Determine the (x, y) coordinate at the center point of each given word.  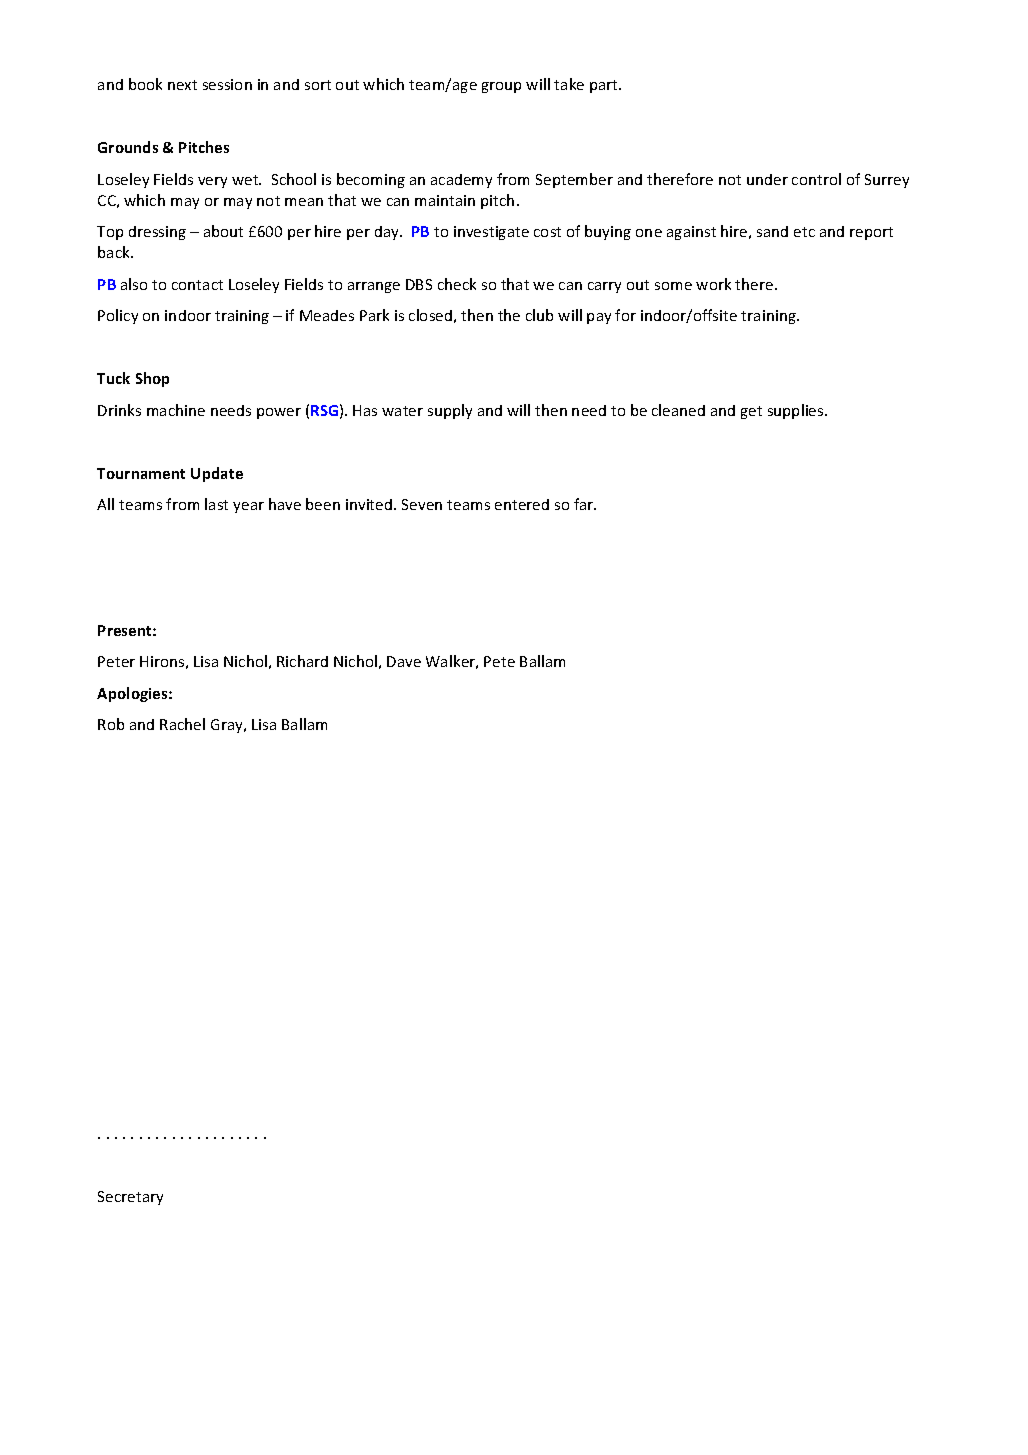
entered (522, 504)
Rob (111, 724)
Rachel (182, 724)
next (182, 85)
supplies (797, 411)
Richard (302, 661)
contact (197, 285)
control (816, 179)
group (501, 87)
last (216, 504)
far (585, 504)
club (539, 315)
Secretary (130, 1198)
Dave (404, 661)
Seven (422, 504)
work (713, 284)
